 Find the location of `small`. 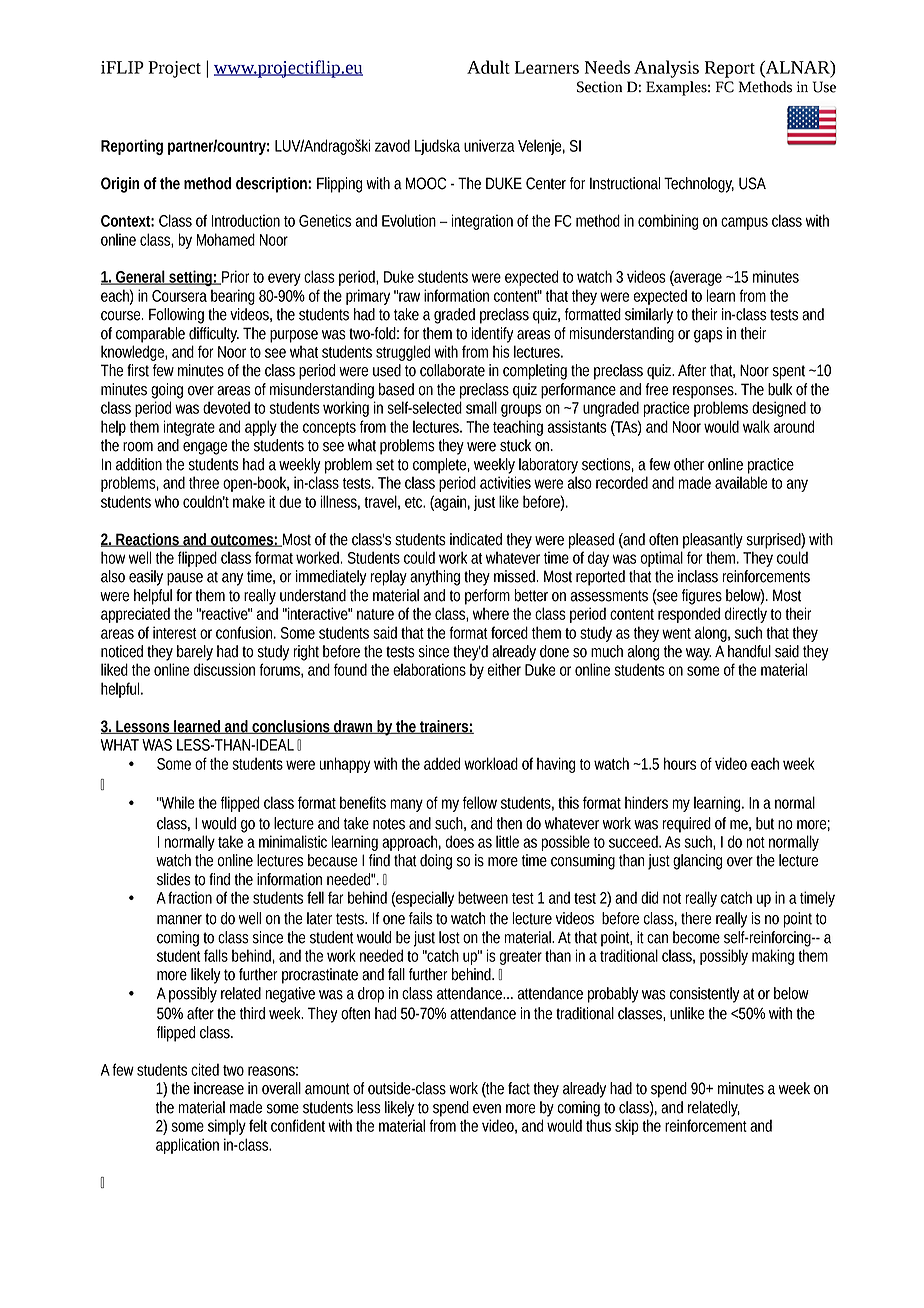

small is located at coordinates (481, 407).
